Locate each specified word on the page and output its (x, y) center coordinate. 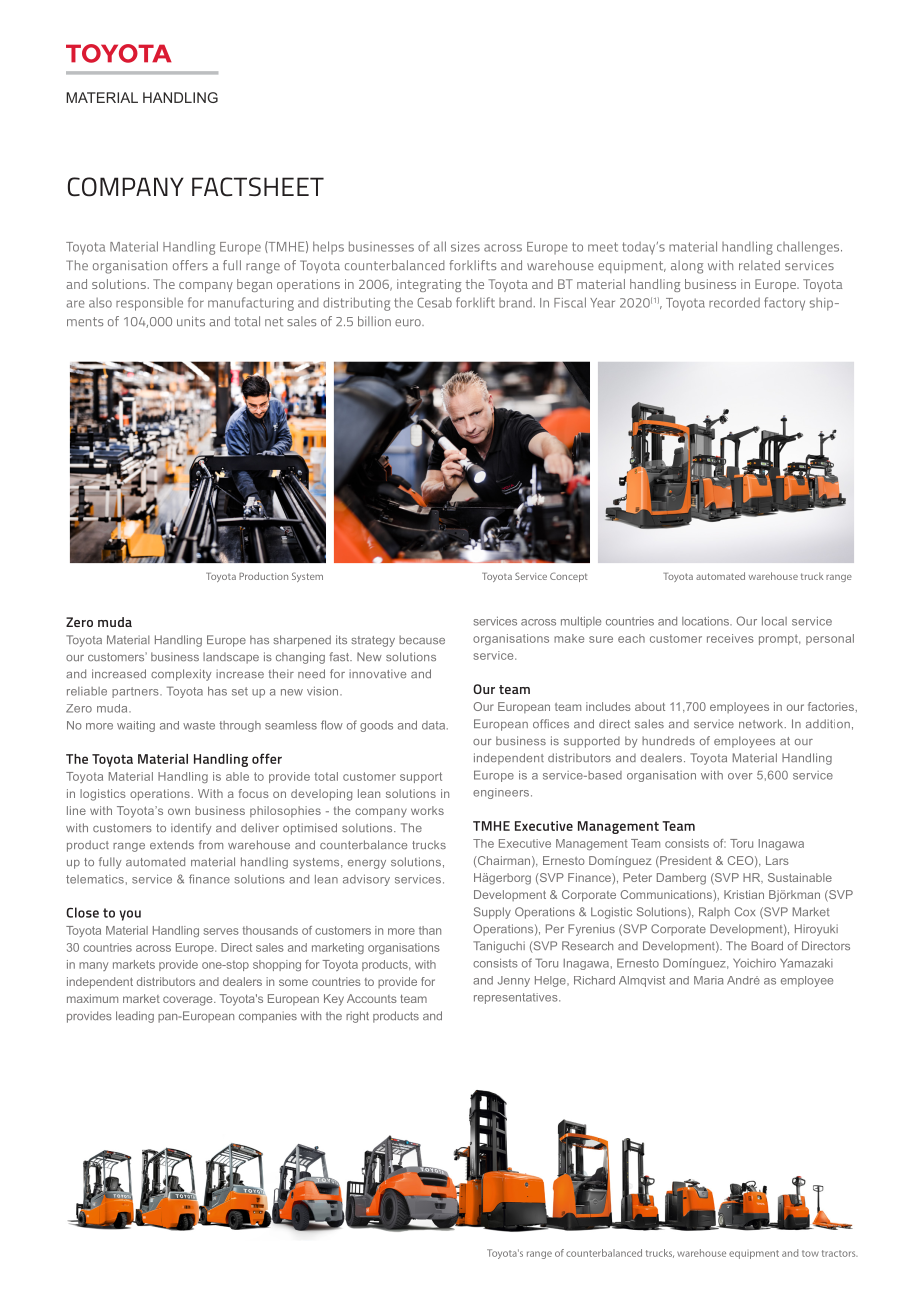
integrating (429, 285)
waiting (136, 726)
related (759, 265)
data (435, 725)
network (762, 723)
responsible (149, 304)
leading (135, 1017)
